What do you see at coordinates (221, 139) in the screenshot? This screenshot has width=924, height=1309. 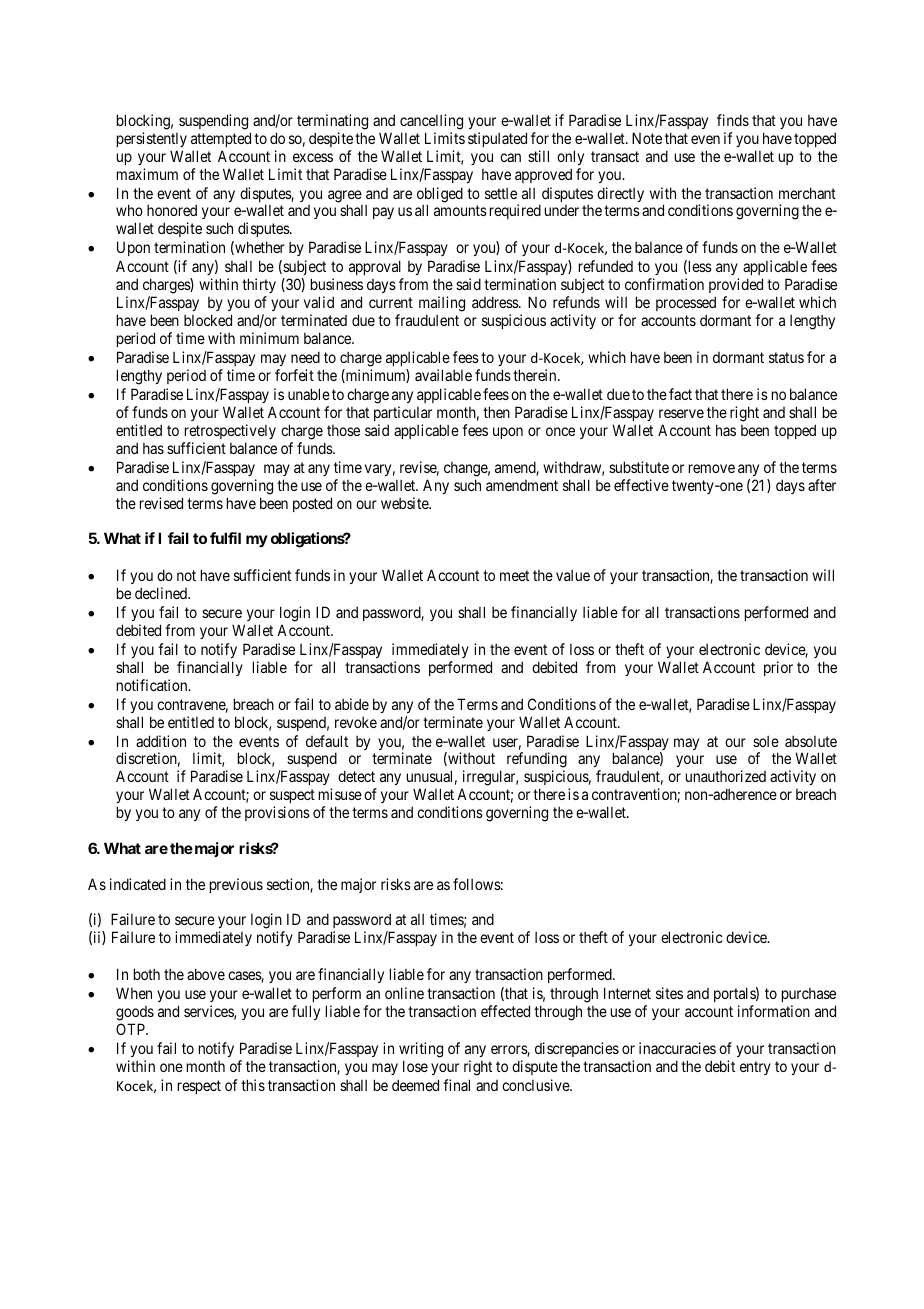 I see `attempted` at bounding box center [221, 139].
